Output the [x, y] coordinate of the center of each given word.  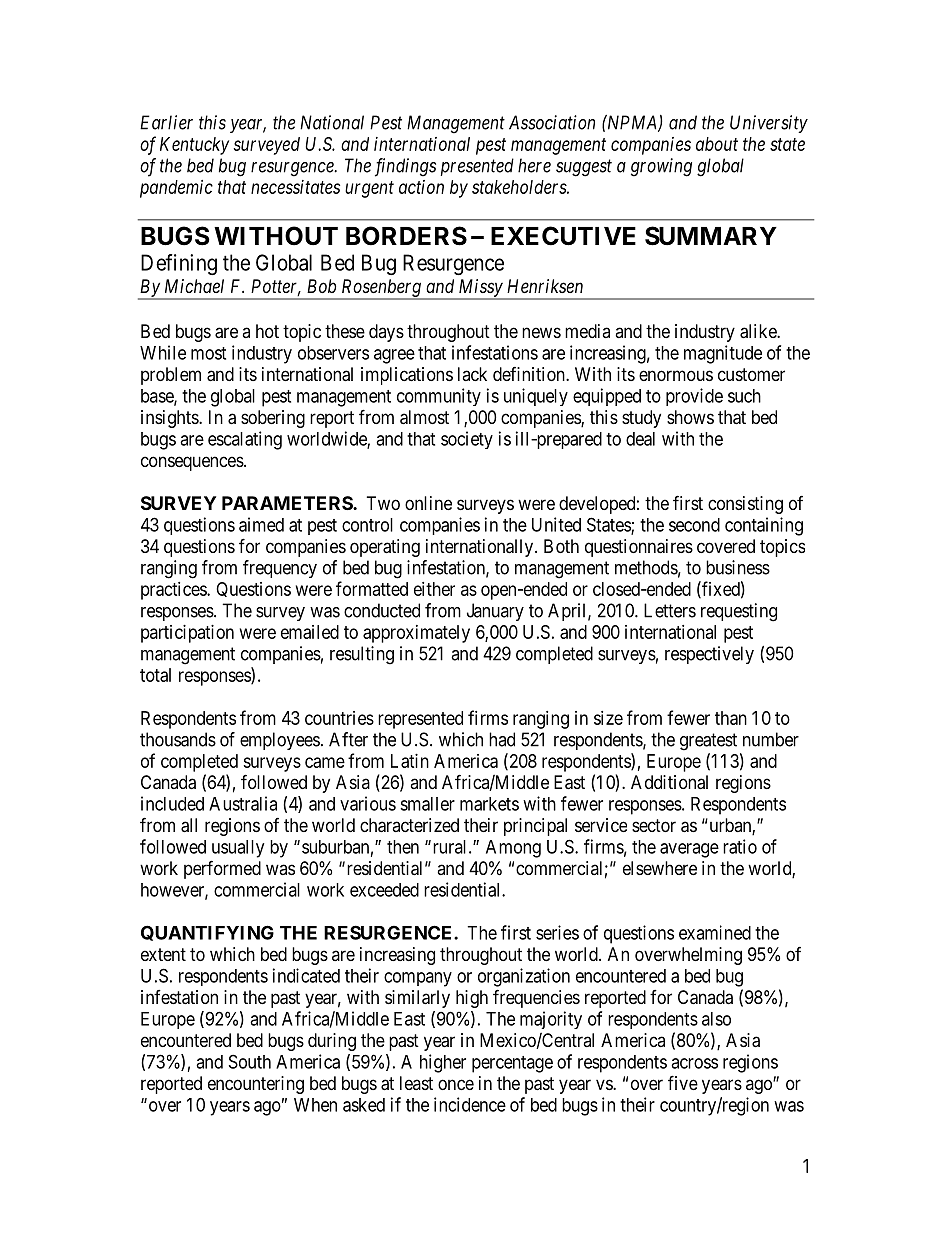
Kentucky [194, 146]
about [717, 144]
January [495, 612]
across [694, 1063]
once [456, 1084]
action [421, 187]
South [250, 1061]
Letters [670, 610]
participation [187, 634]
